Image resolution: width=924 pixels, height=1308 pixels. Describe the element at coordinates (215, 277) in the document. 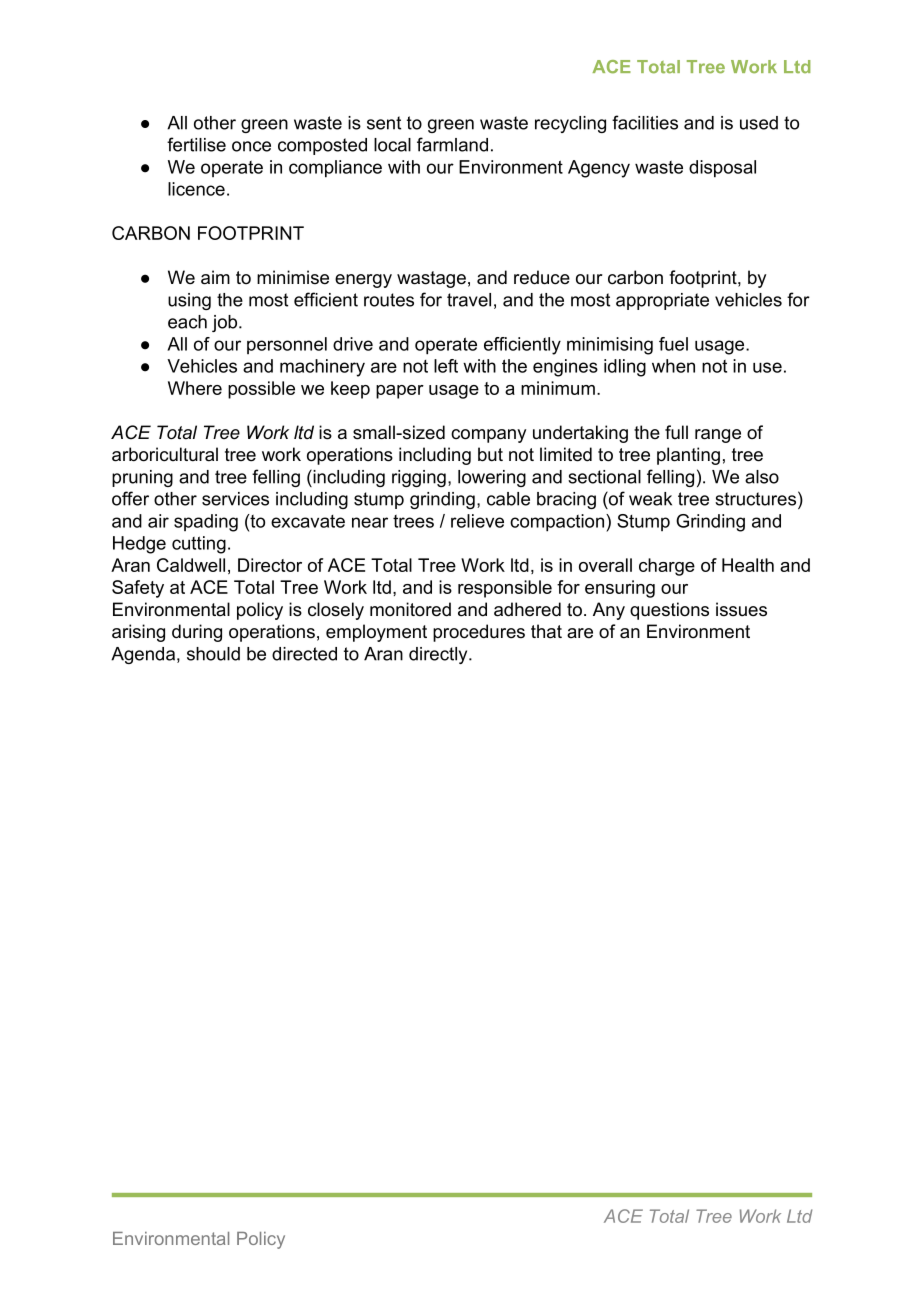

I see `aim` at that location.
